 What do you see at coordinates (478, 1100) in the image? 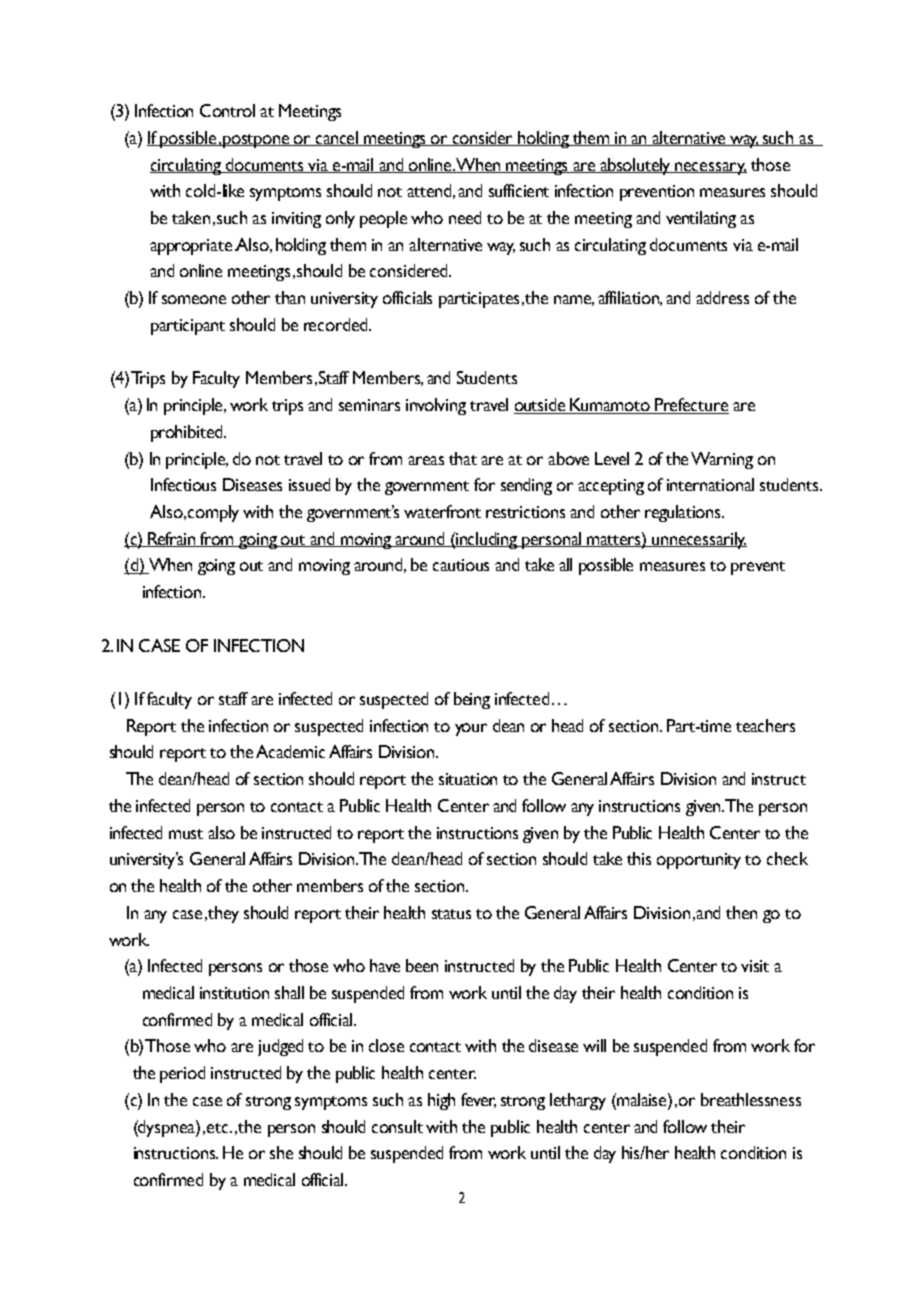
I see `fever` at bounding box center [478, 1100].
